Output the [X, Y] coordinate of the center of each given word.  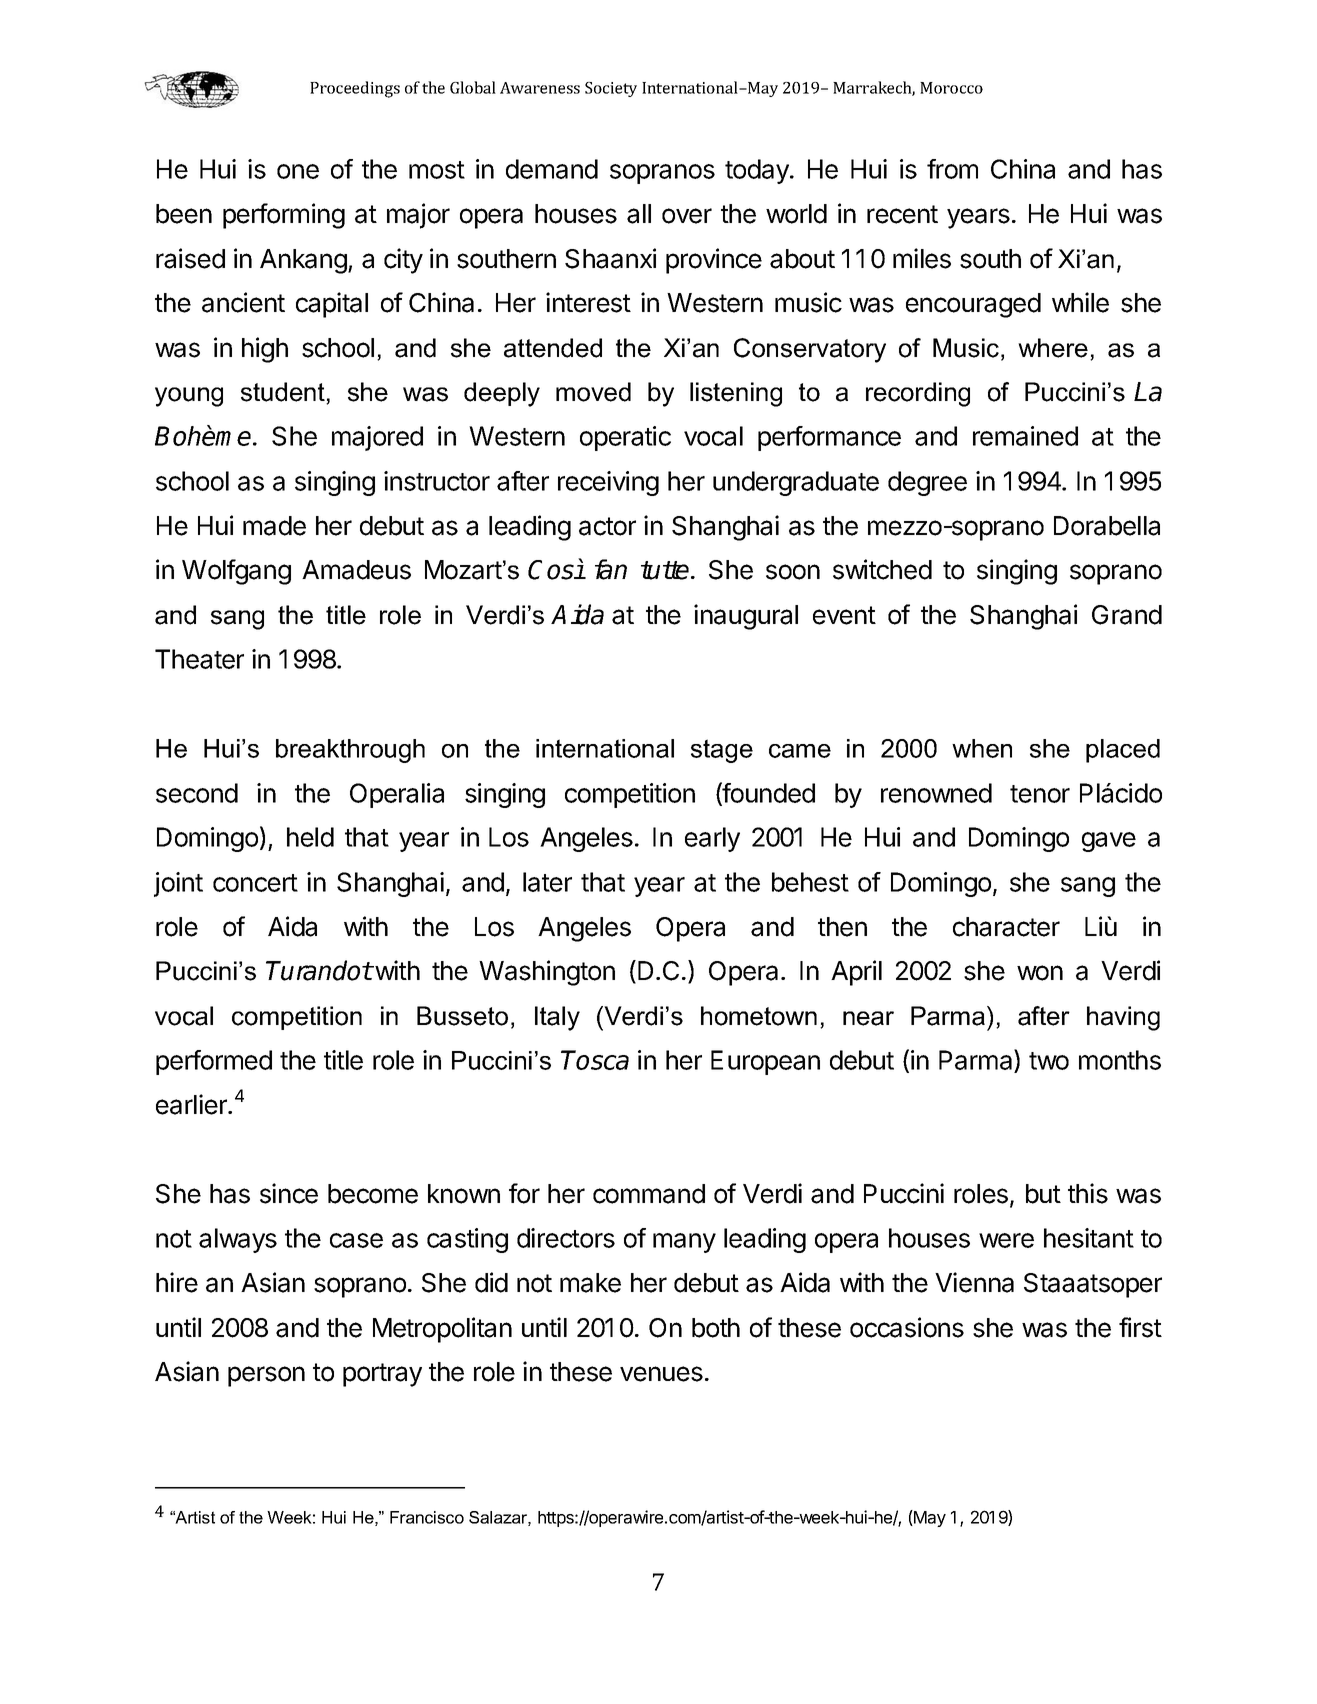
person [266, 1376]
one [298, 171]
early [712, 839]
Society [611, 89]
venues [661, 1374]
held [310, 837]
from [952, 169]
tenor [1040, 794]
